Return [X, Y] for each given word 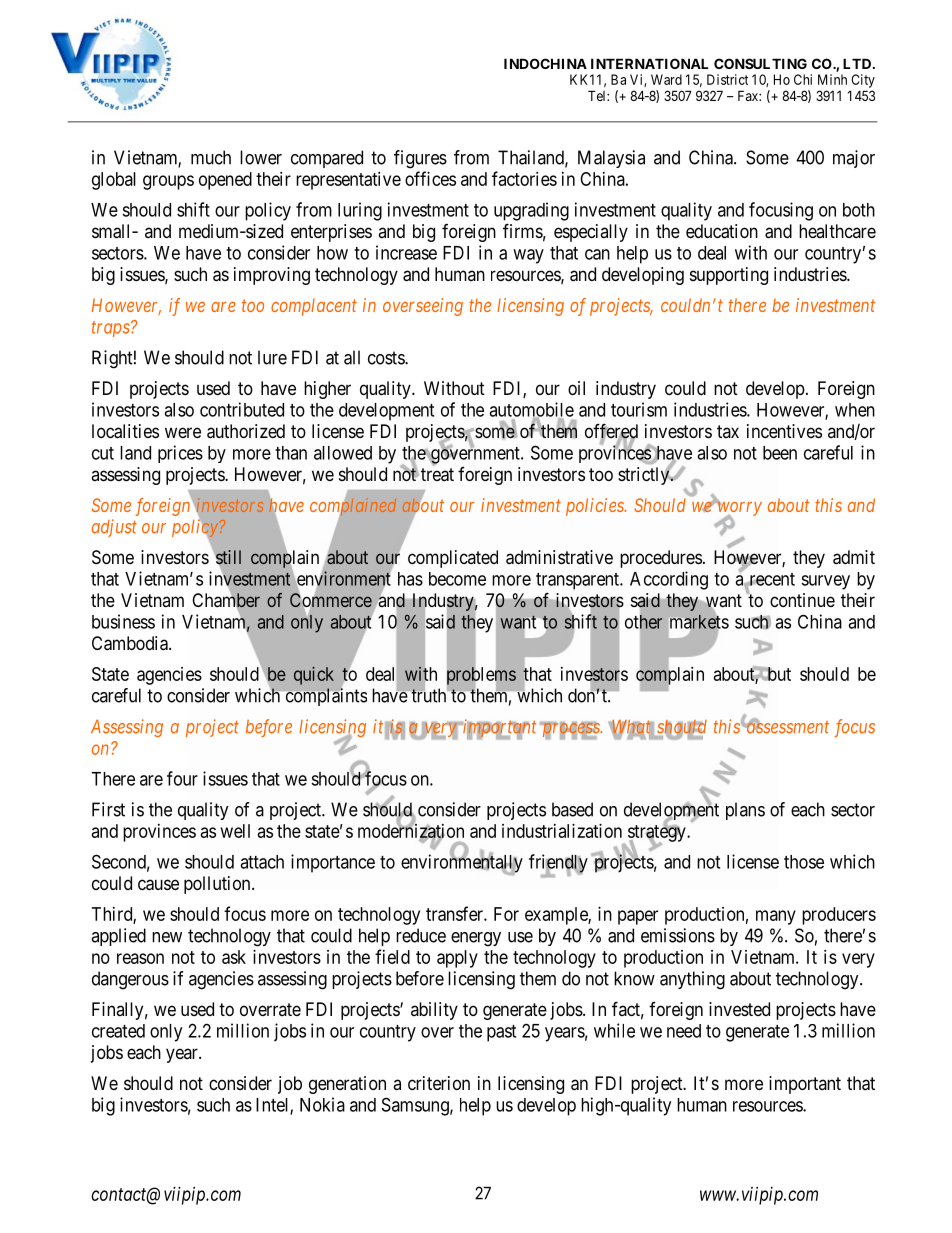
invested [739, 1009]
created [118, 1031]
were [183, 432]
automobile [531, 410]
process [571, 731]
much [211, 157]
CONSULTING [760, 63]
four [182, 778]
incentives [784, 431]
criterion [439, 1083]
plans [745, 811]
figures [420, 159]
